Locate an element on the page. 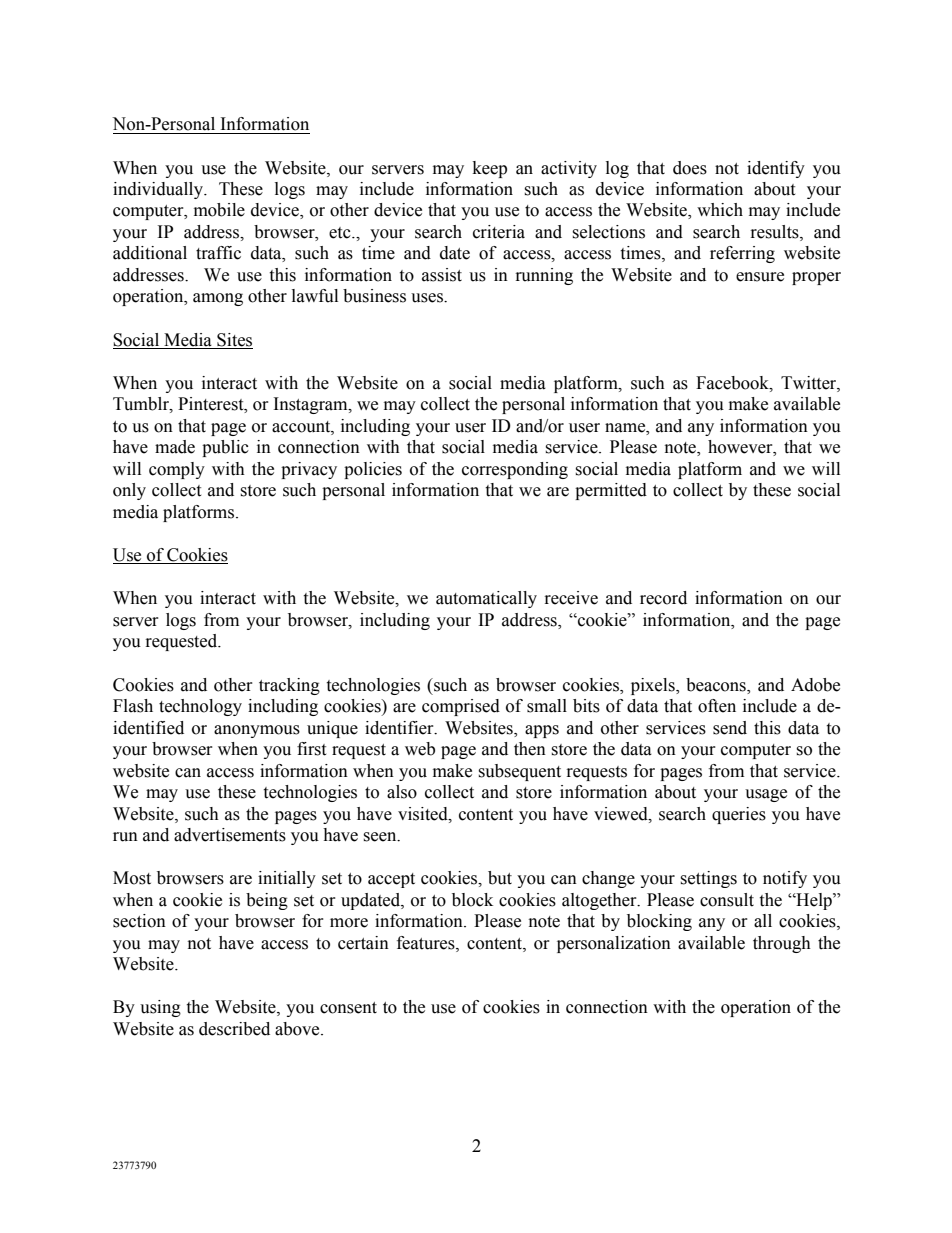  consent is located at coordinates (348, 1008).
